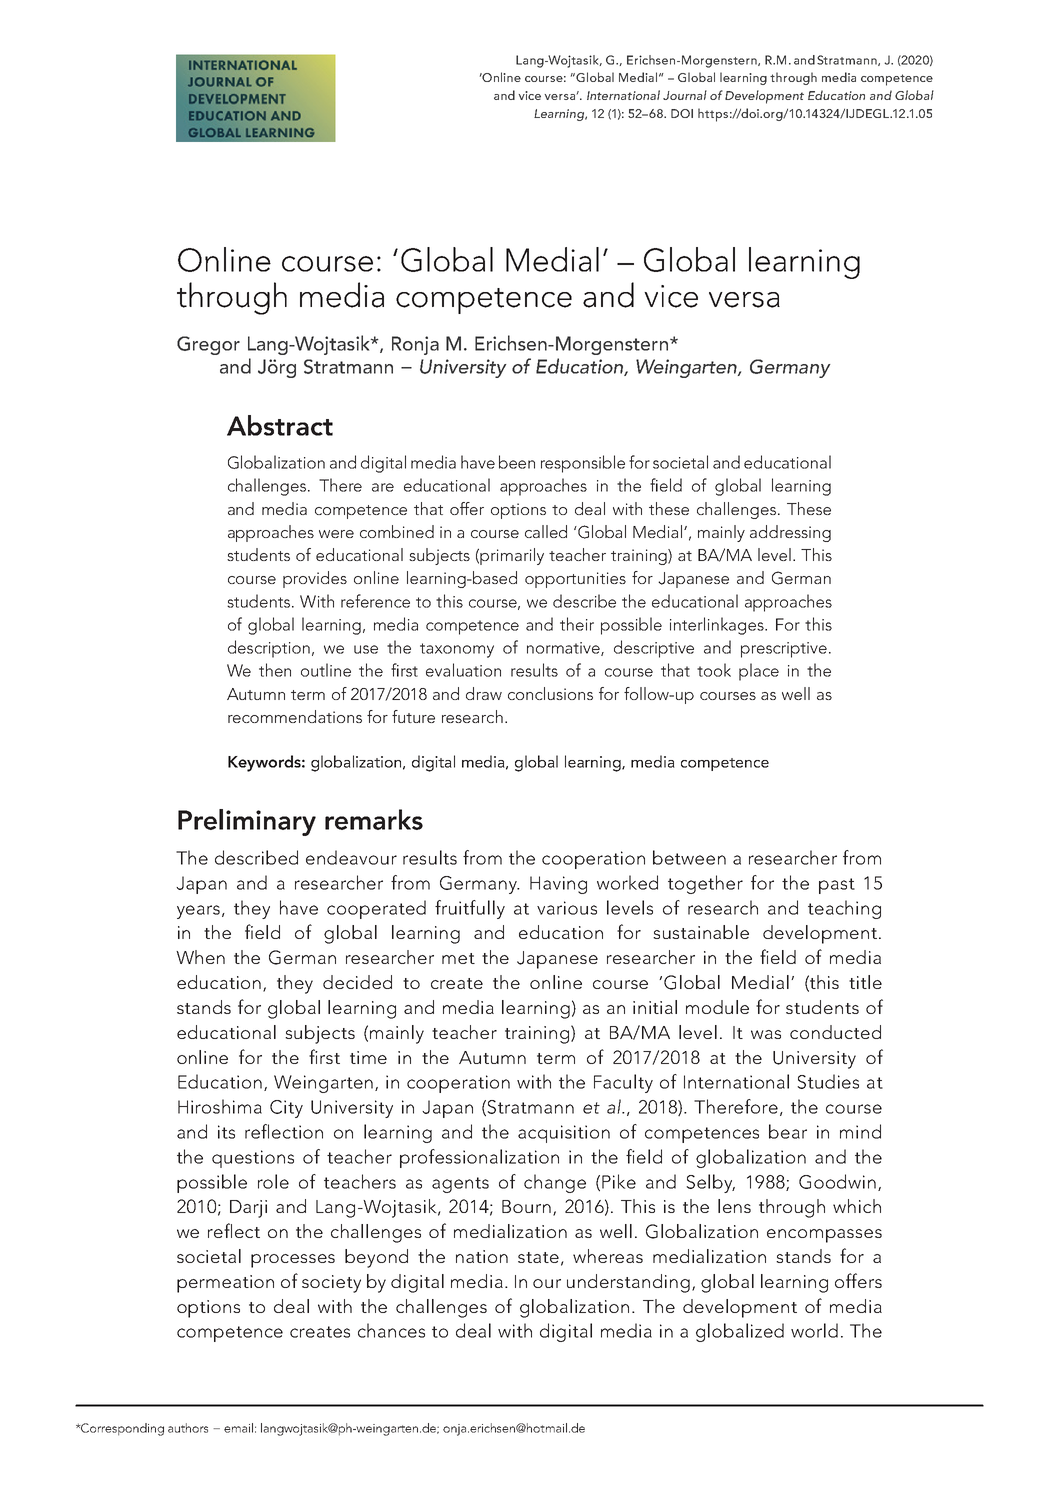 Image resolution: width=1059 pixels, height=1498 pixels. Describe the element at coordinates (790, 533) in the image. I see `addressing` at that location.
